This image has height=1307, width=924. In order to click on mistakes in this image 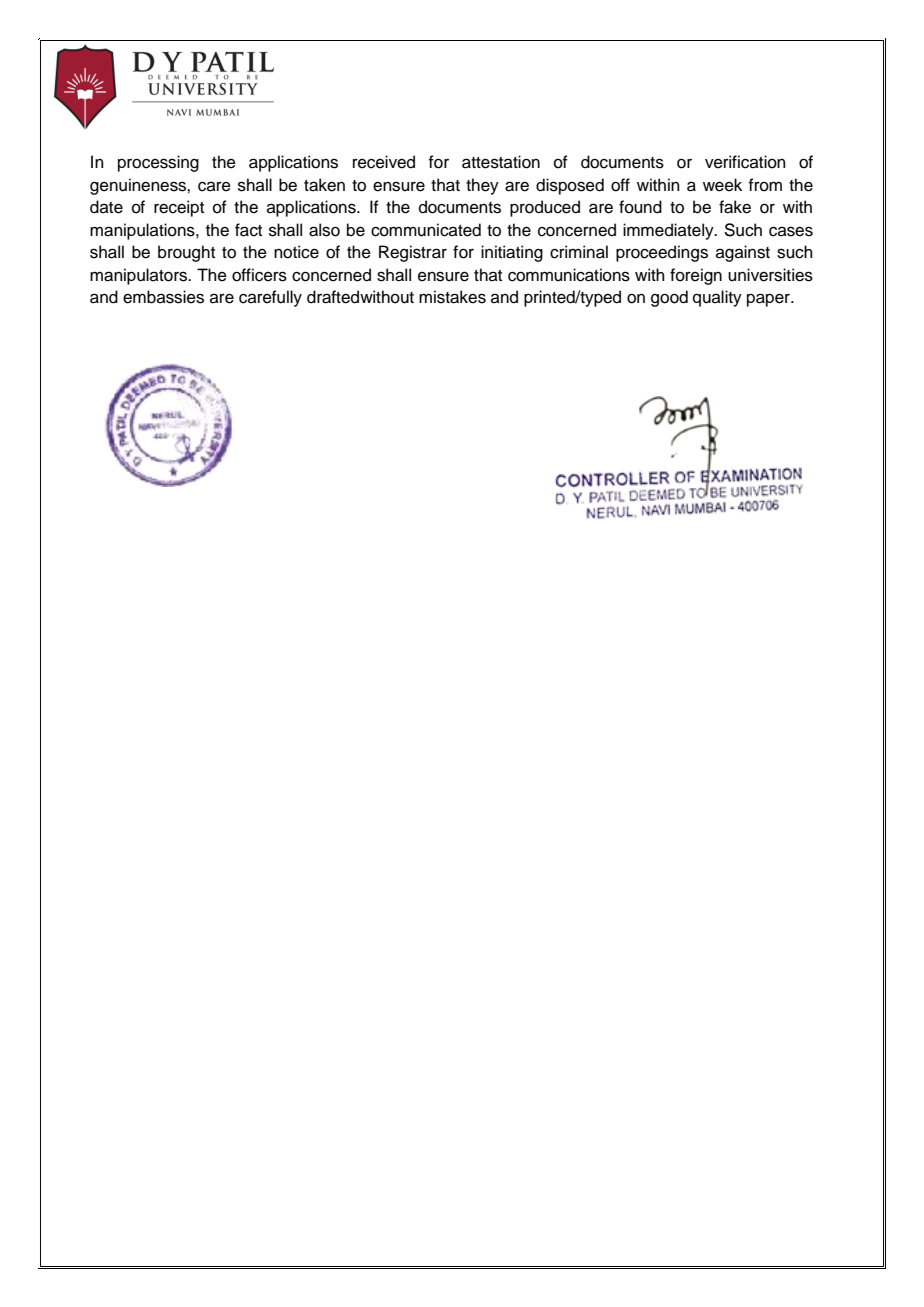, I will do `click(452, 297)`.
